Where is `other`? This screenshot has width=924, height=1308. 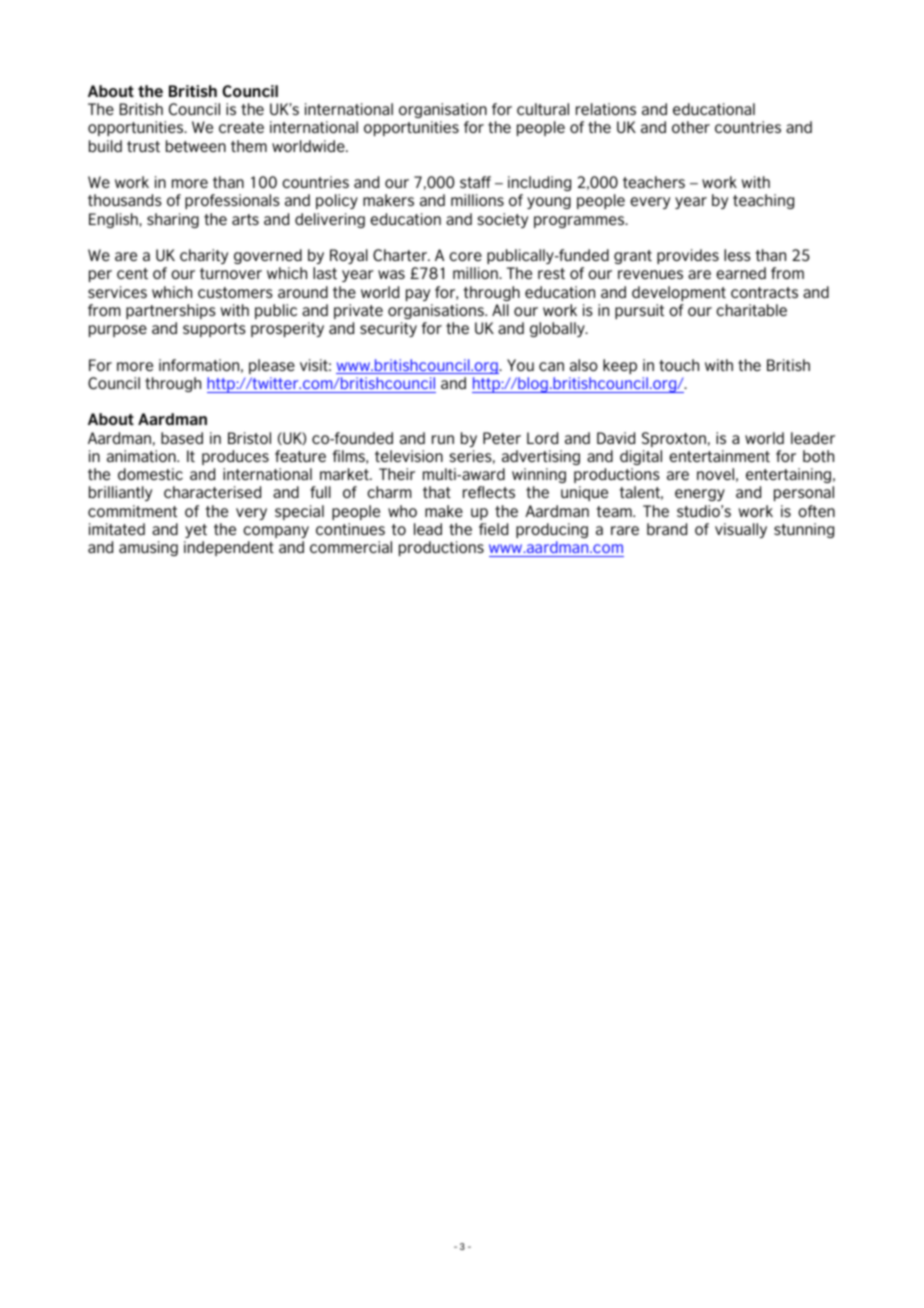
other is located at coordinates (691, 127).
